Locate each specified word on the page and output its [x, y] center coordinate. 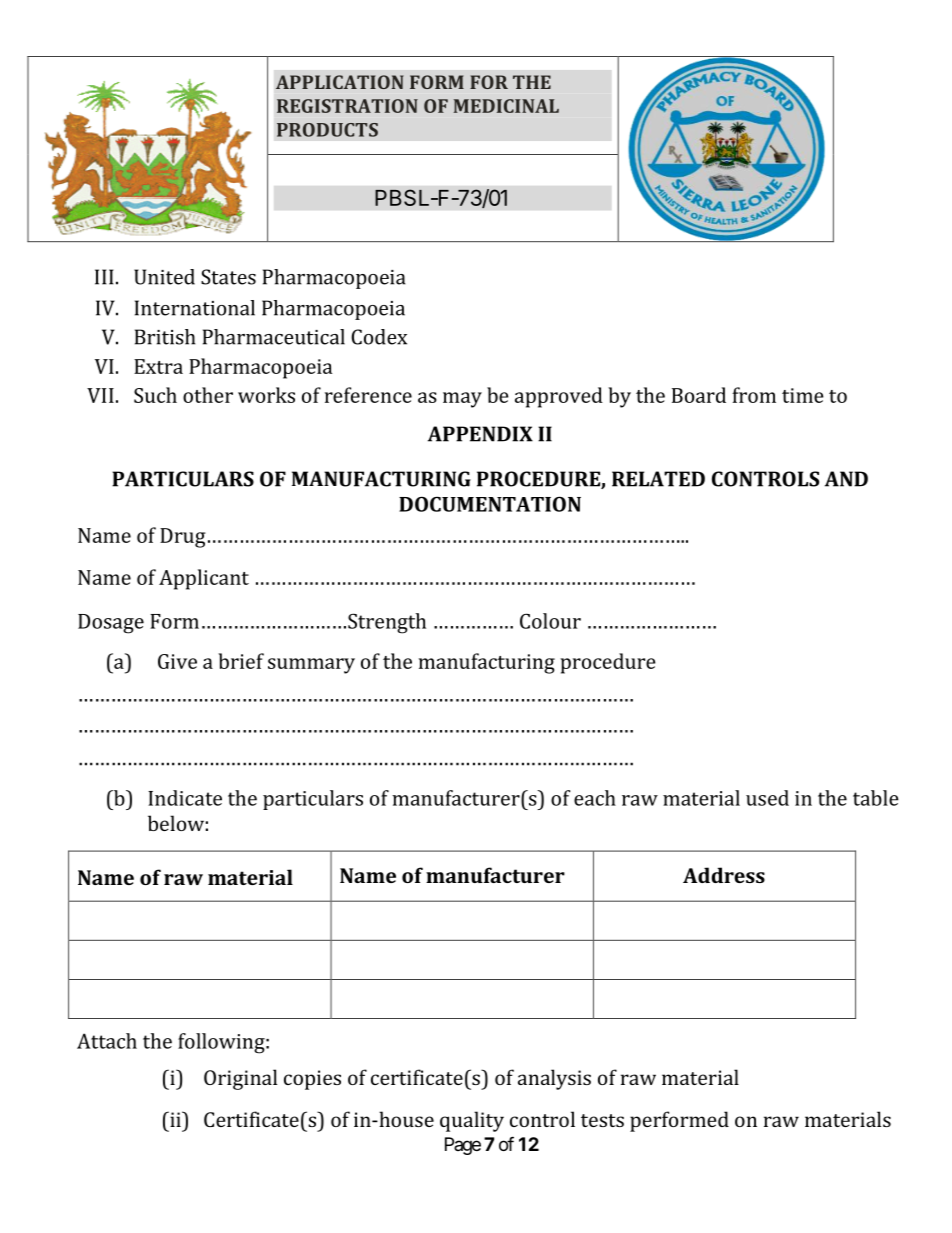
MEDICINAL [506, 106]
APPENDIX [480, 434]
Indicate [185, 798]
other [208, 395]
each [595, 798]
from [754, 395]
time [803, 395]
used [767, 798]
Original [240, 1079]
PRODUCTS [327, 130]
